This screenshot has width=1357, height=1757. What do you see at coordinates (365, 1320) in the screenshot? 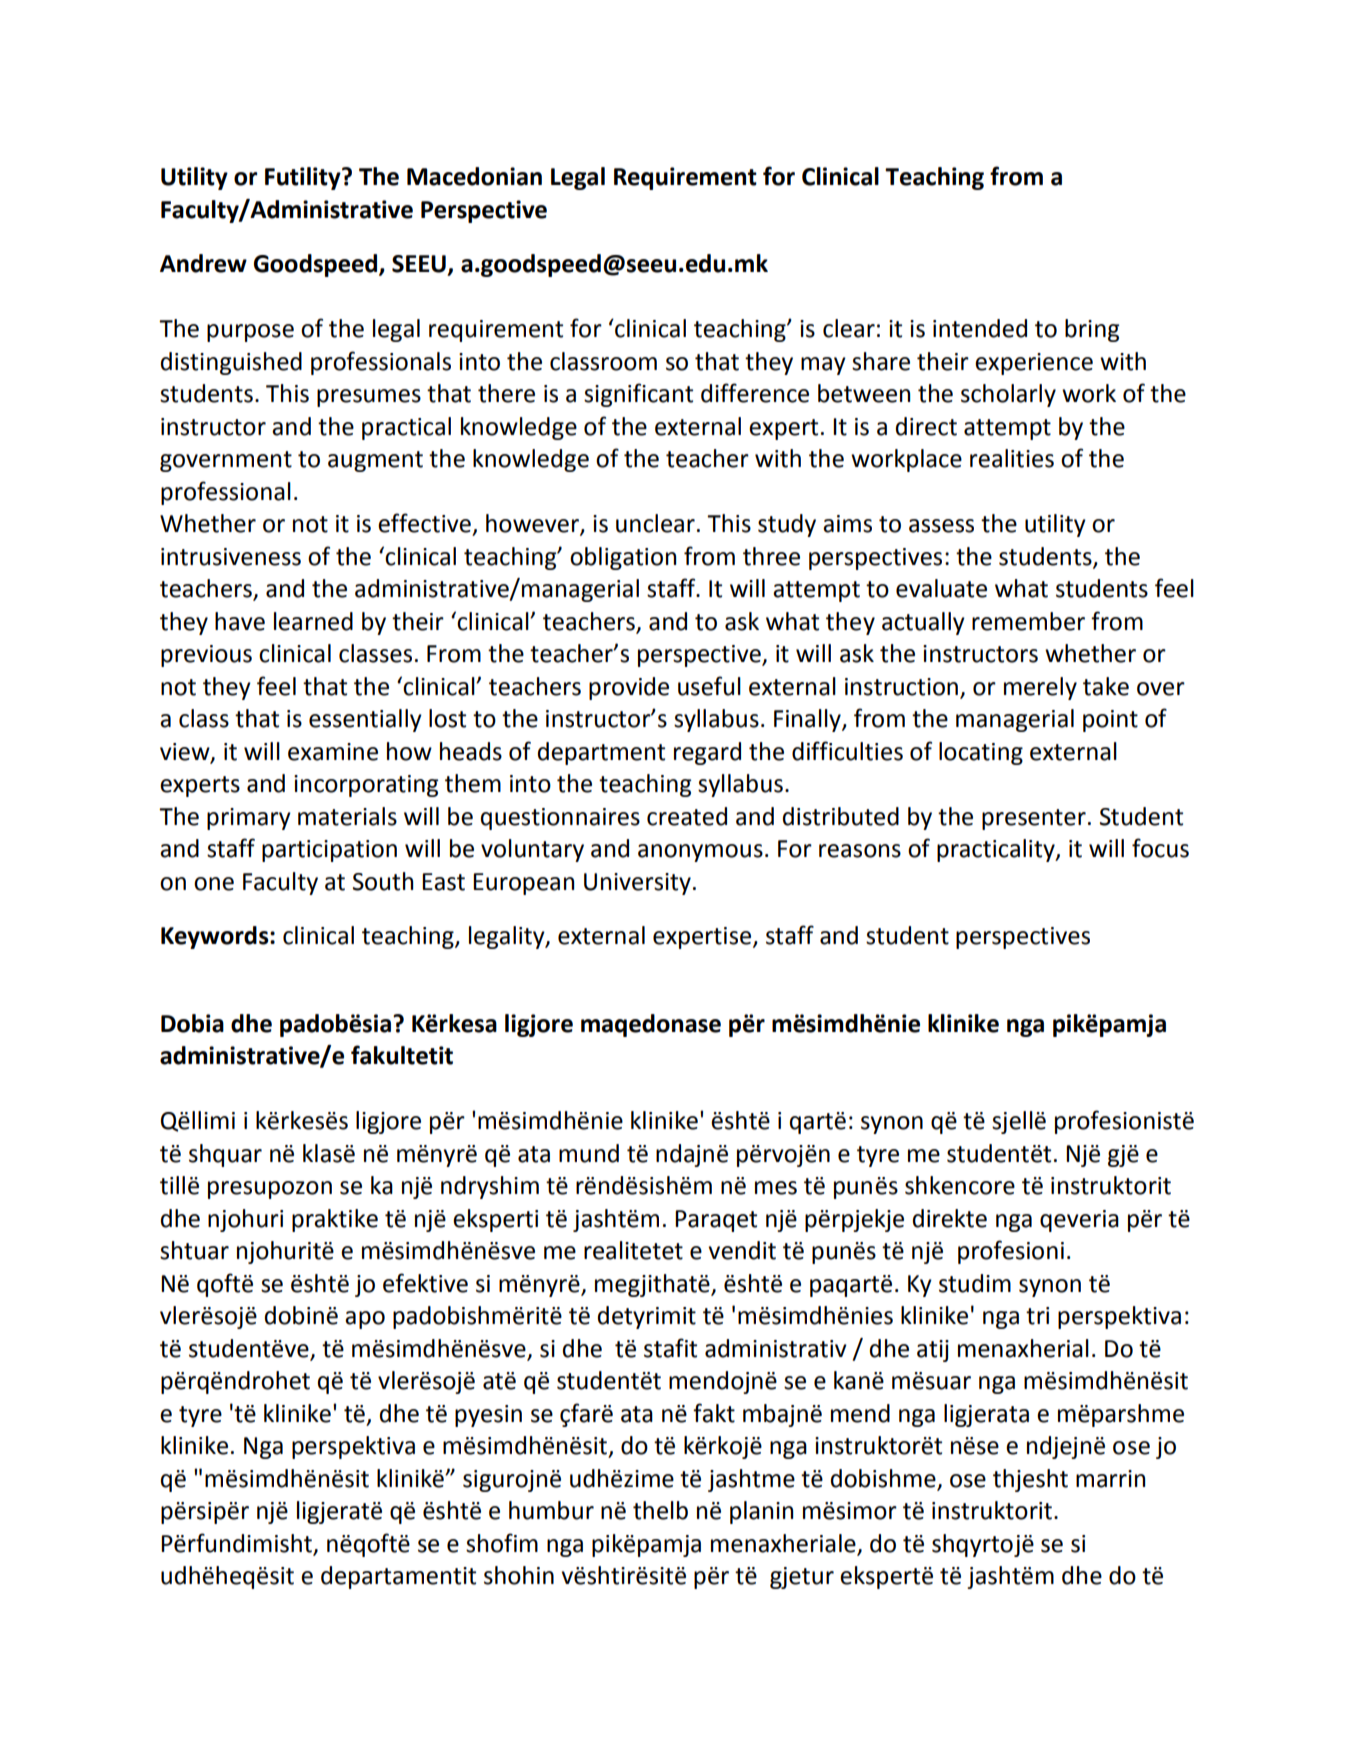
I see `apo` at bounding box center [365, 1320].
